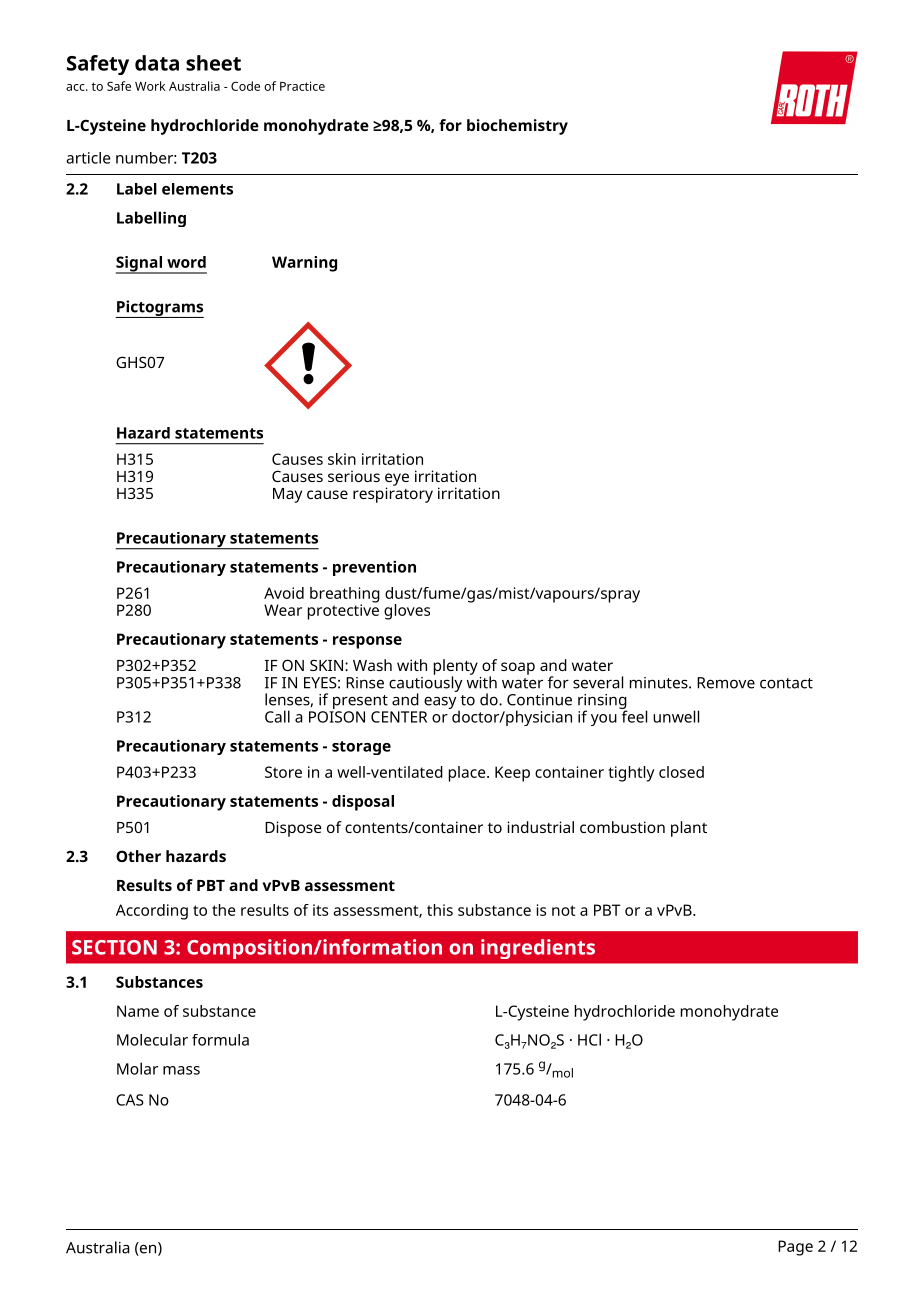 The image size is (924, 1308). Describe the element at coordinates (150, 86) in the page. I see `Work` at that location.
